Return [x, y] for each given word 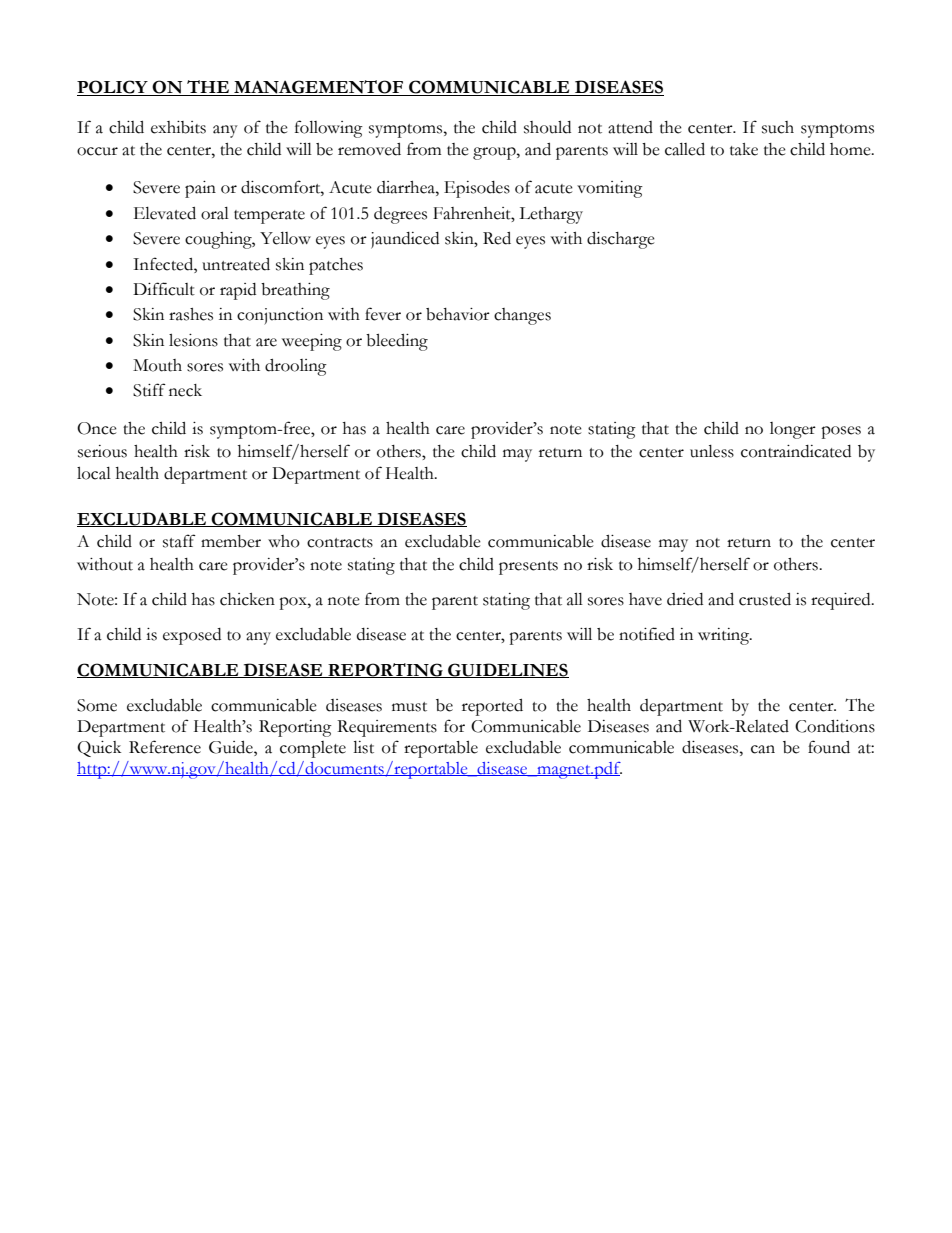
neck [185, 390]
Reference [165, 747]
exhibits [178, 127]
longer [793, 430]
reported [492, 707]
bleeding [397, 342]
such [778, 127]
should [547, 127]
